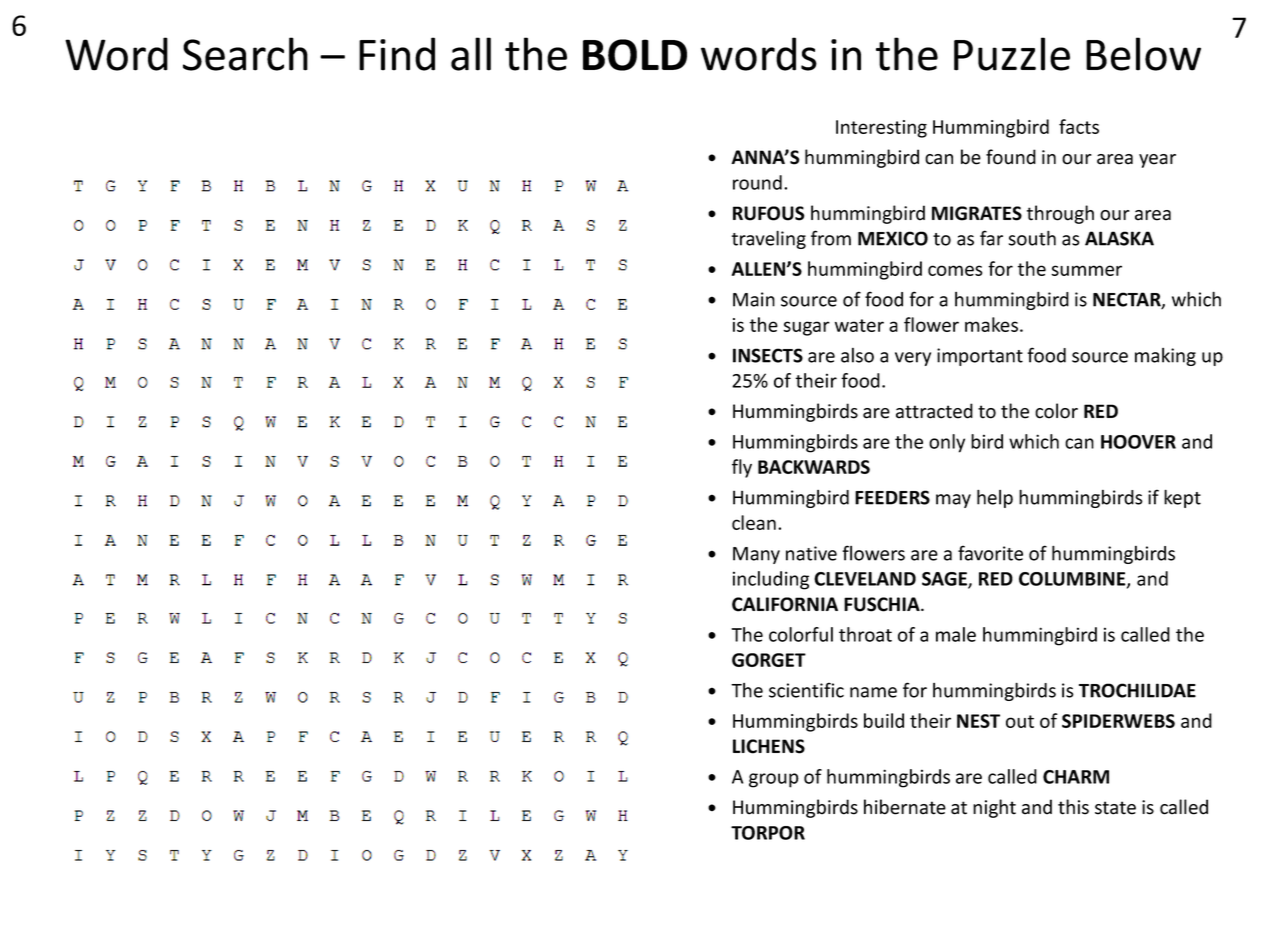  What do you see at coordinates (754, 299) in the image?
I see `Main` at bounding box center [754, 299].
